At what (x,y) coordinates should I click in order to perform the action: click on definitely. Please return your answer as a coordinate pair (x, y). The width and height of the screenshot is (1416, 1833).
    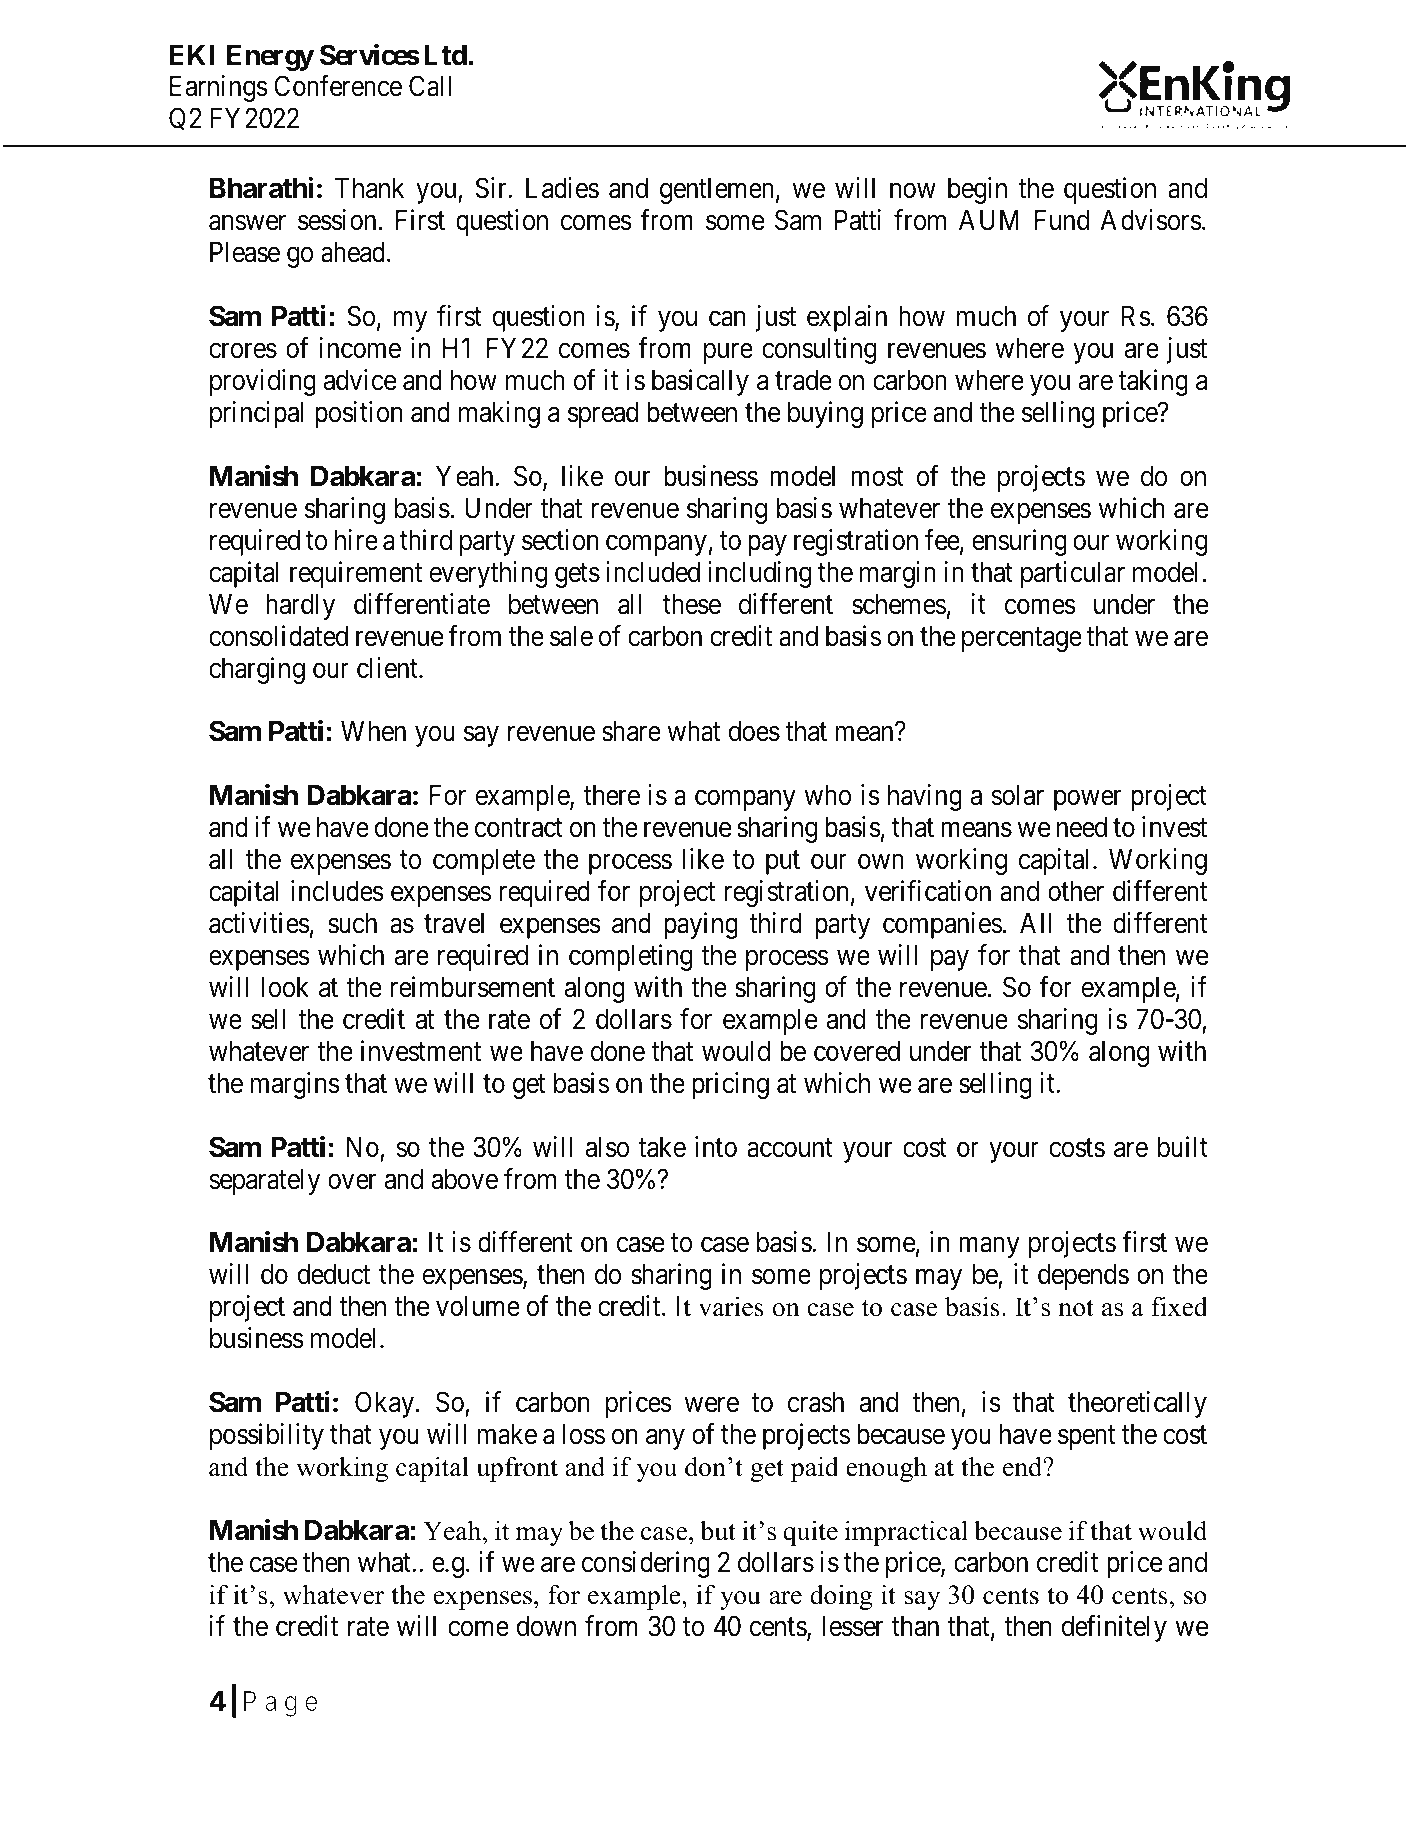
    Looking at the image, I should click on (1114, 1628).
